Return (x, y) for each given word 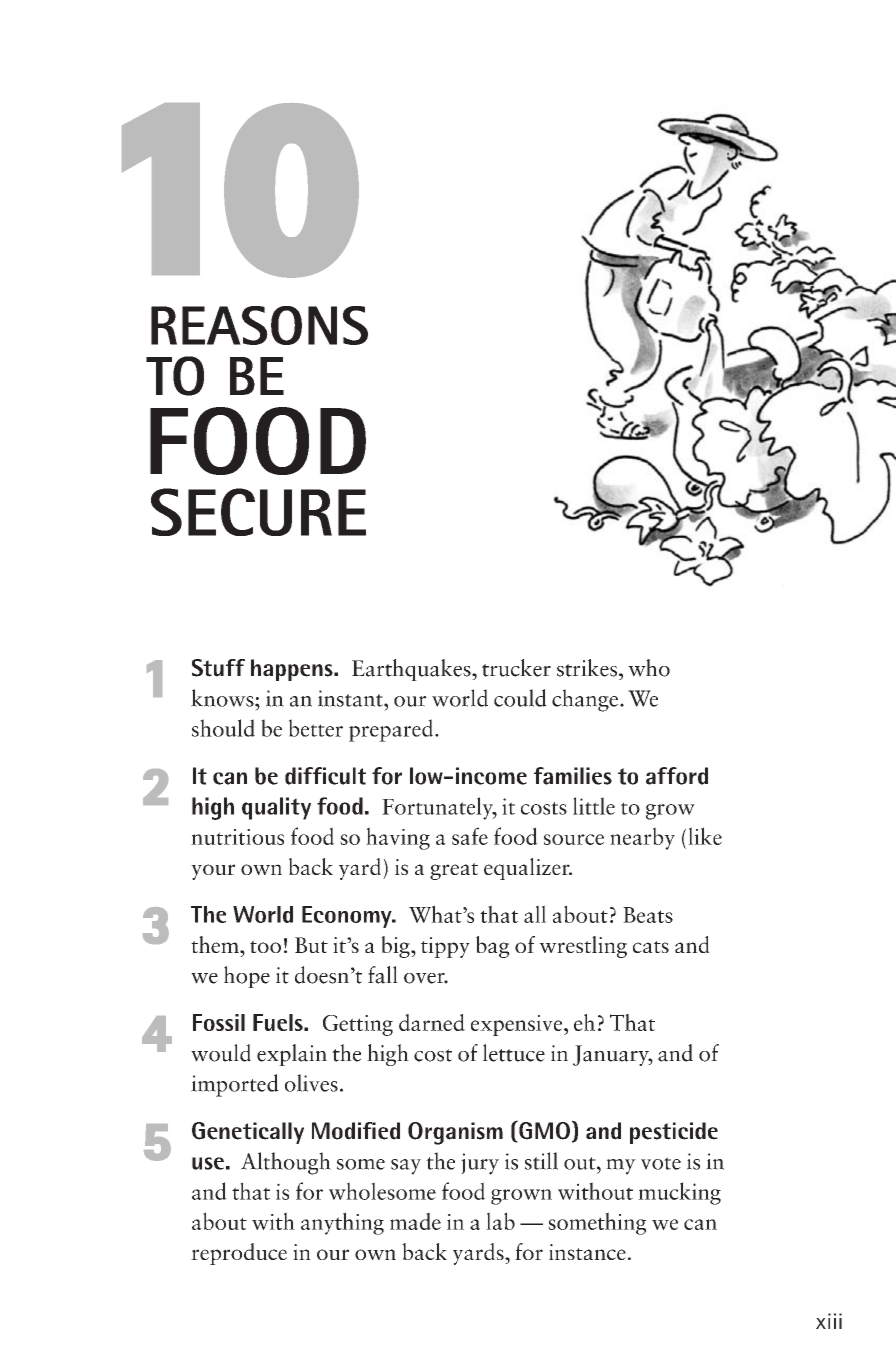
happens (293, 670)
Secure (258, 512)
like (705, 836)
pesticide (674, 1133)
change (586, 700)
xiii (829, 1321)
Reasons (259, 325)
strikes (588, 668)
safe (470, 836)
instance (587, 1252)
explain (292, 1055)
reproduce (239, 1254)
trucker (516, 668)
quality (276, 808)
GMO (543, 1131)
